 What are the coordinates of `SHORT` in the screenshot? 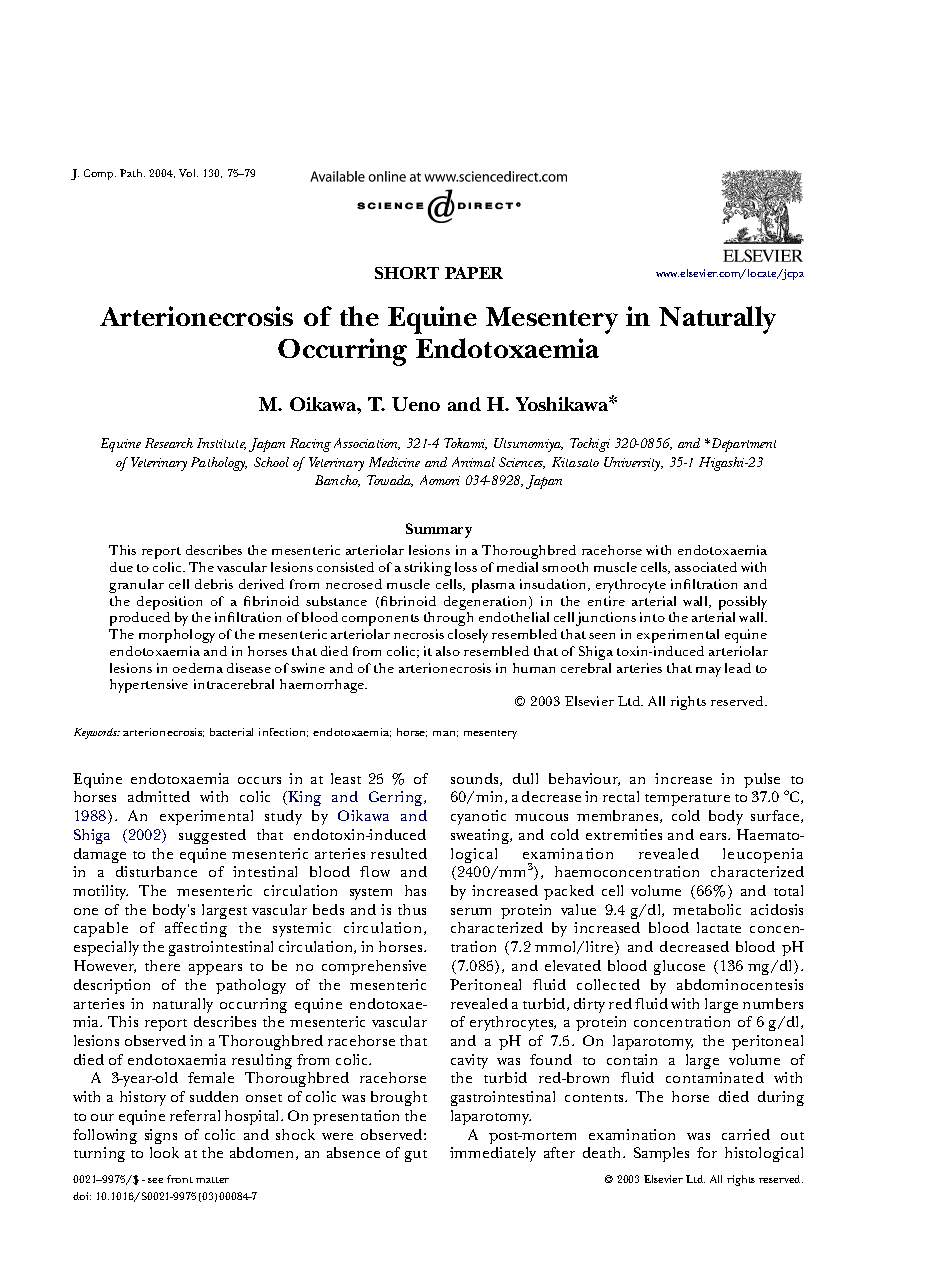 It's located at (407, 273).
